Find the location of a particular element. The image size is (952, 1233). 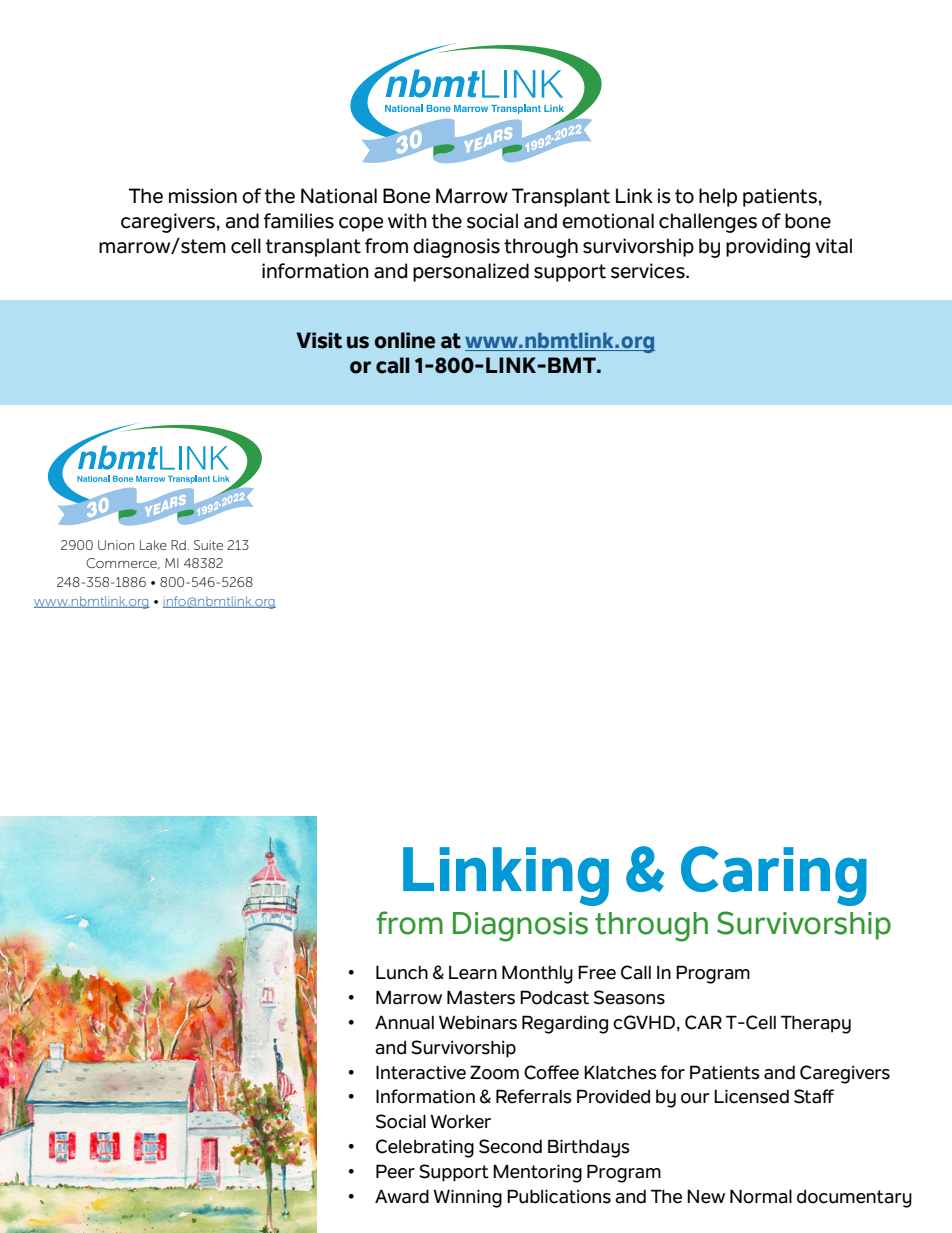

providing is located at coordinates (768, 248).
